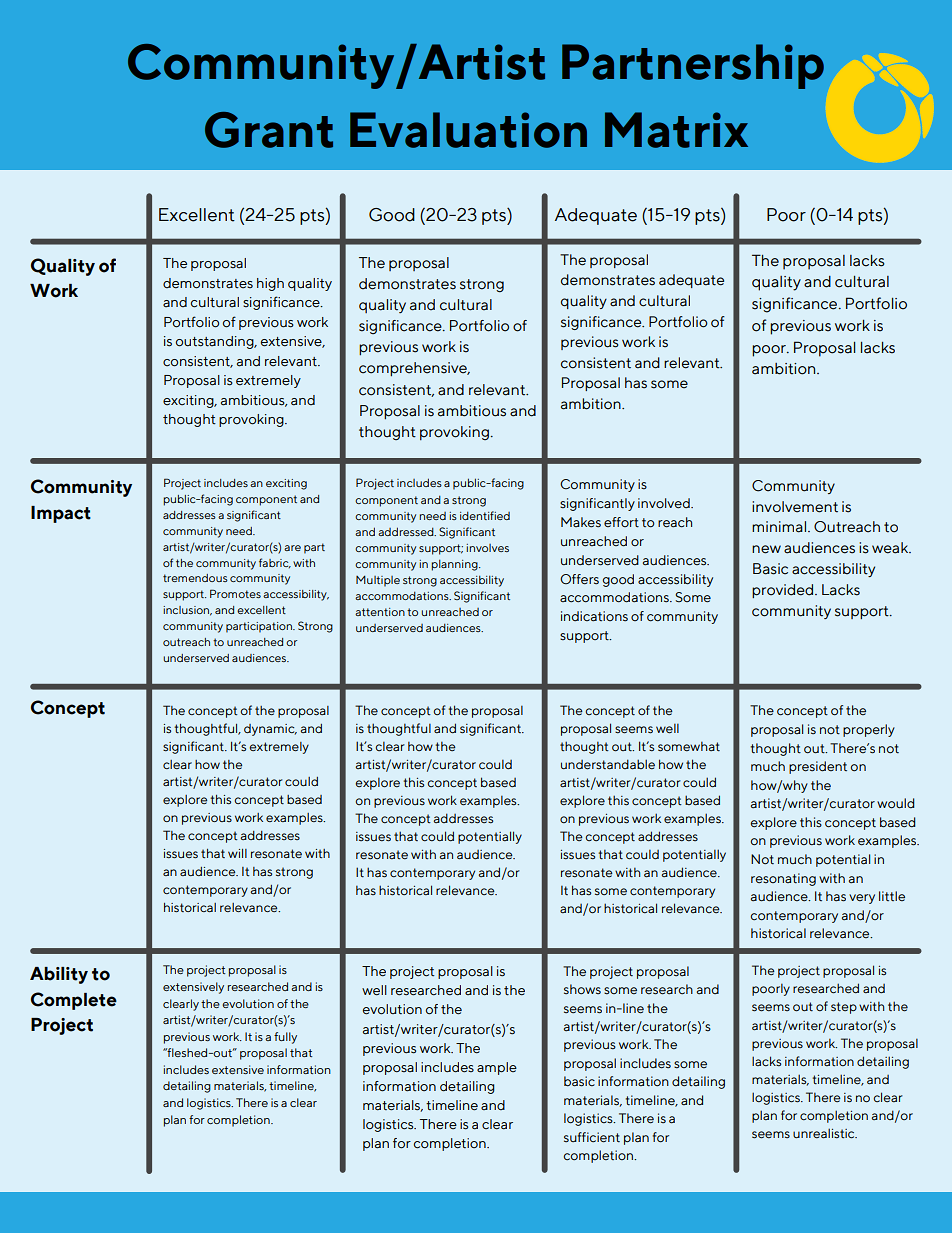 The image size is (952, 1233). What do you see at coordinates (676, 130) in the screenshot?
I see `Matrix` at bounding box center [676, 130].
